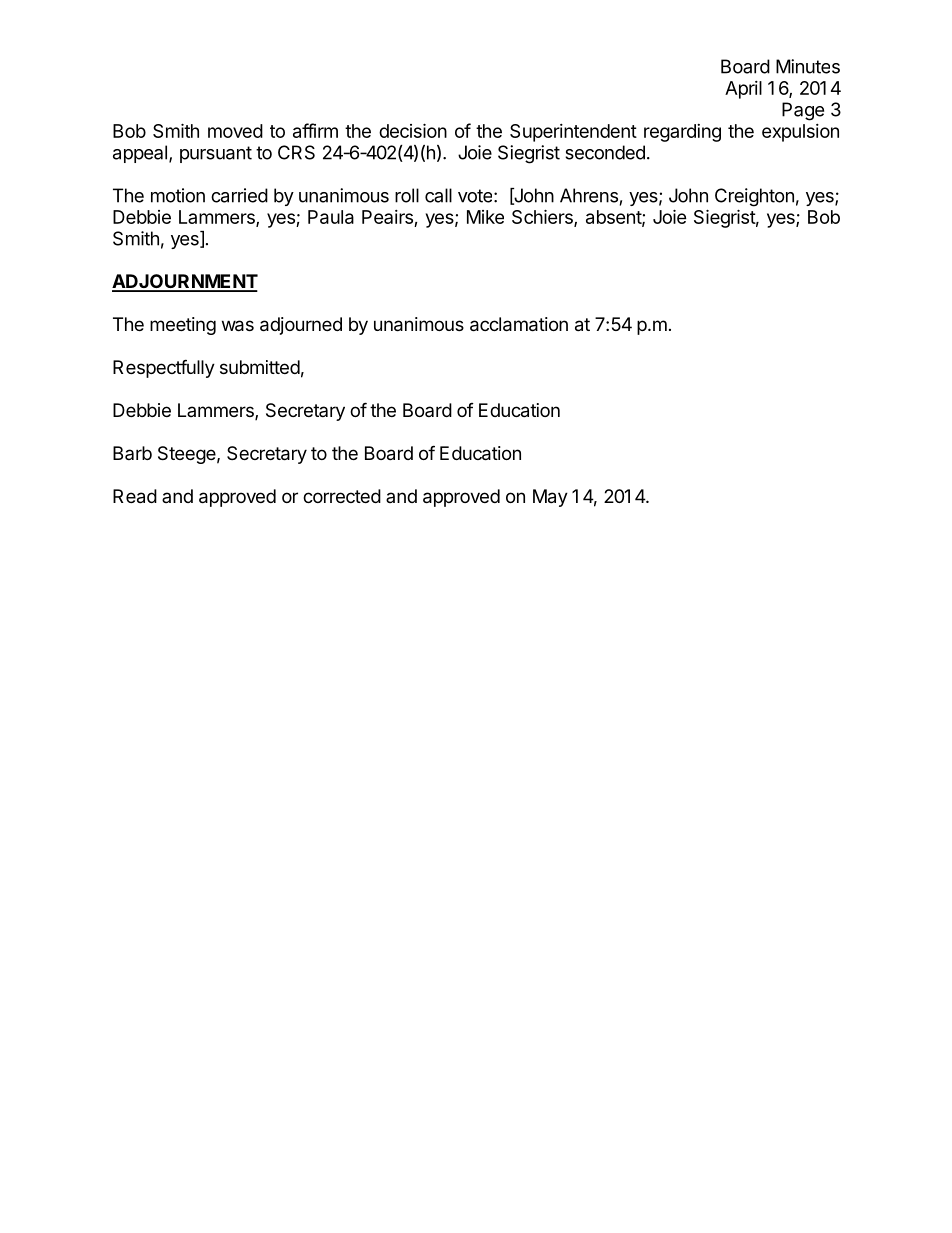 The image size is (952, 1233). Describe the element at coordinates (754, 197) in the screenshot. I see `Creighton` at that location.
